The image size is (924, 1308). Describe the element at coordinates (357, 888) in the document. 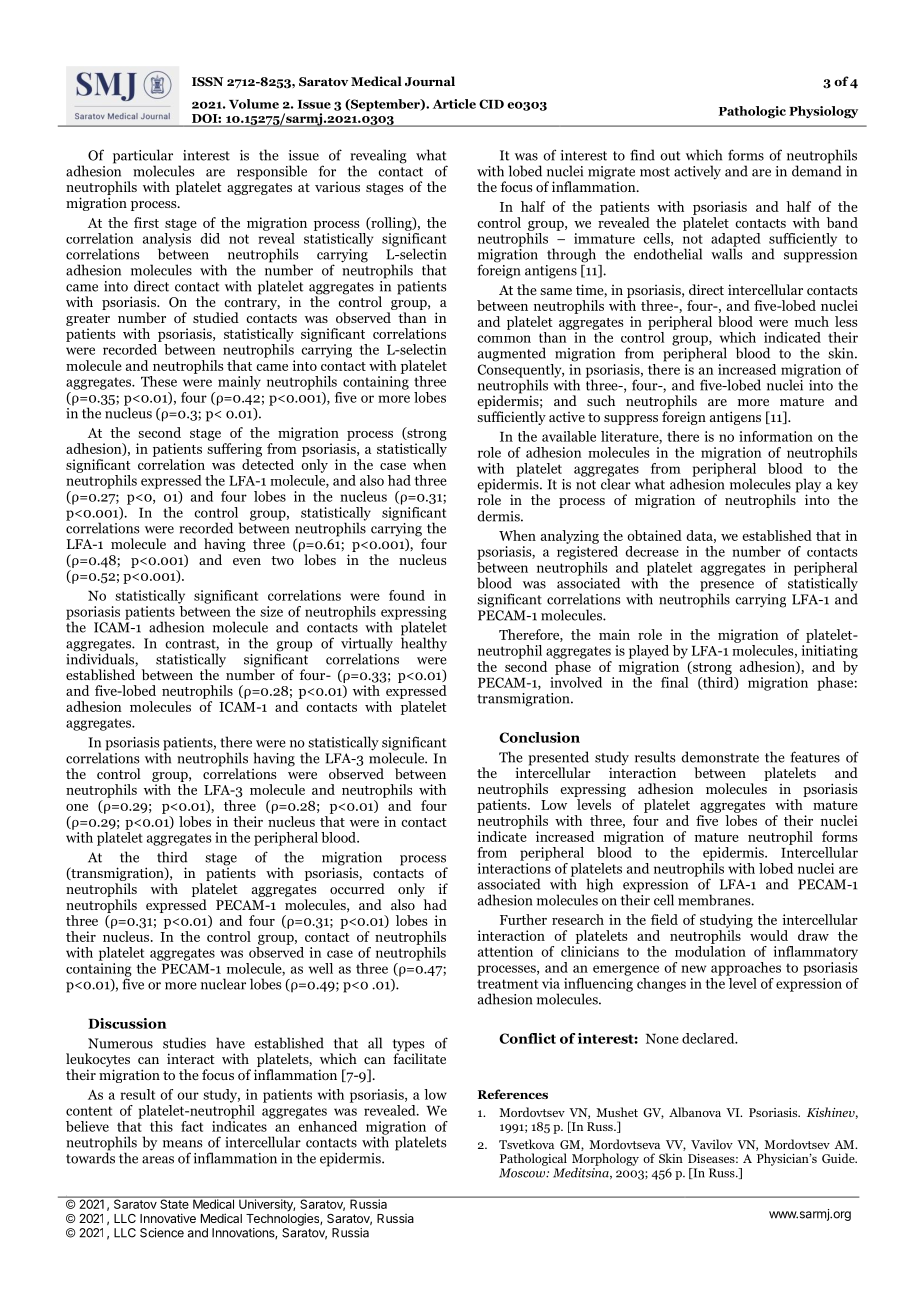

I see `occurred` at that location.
